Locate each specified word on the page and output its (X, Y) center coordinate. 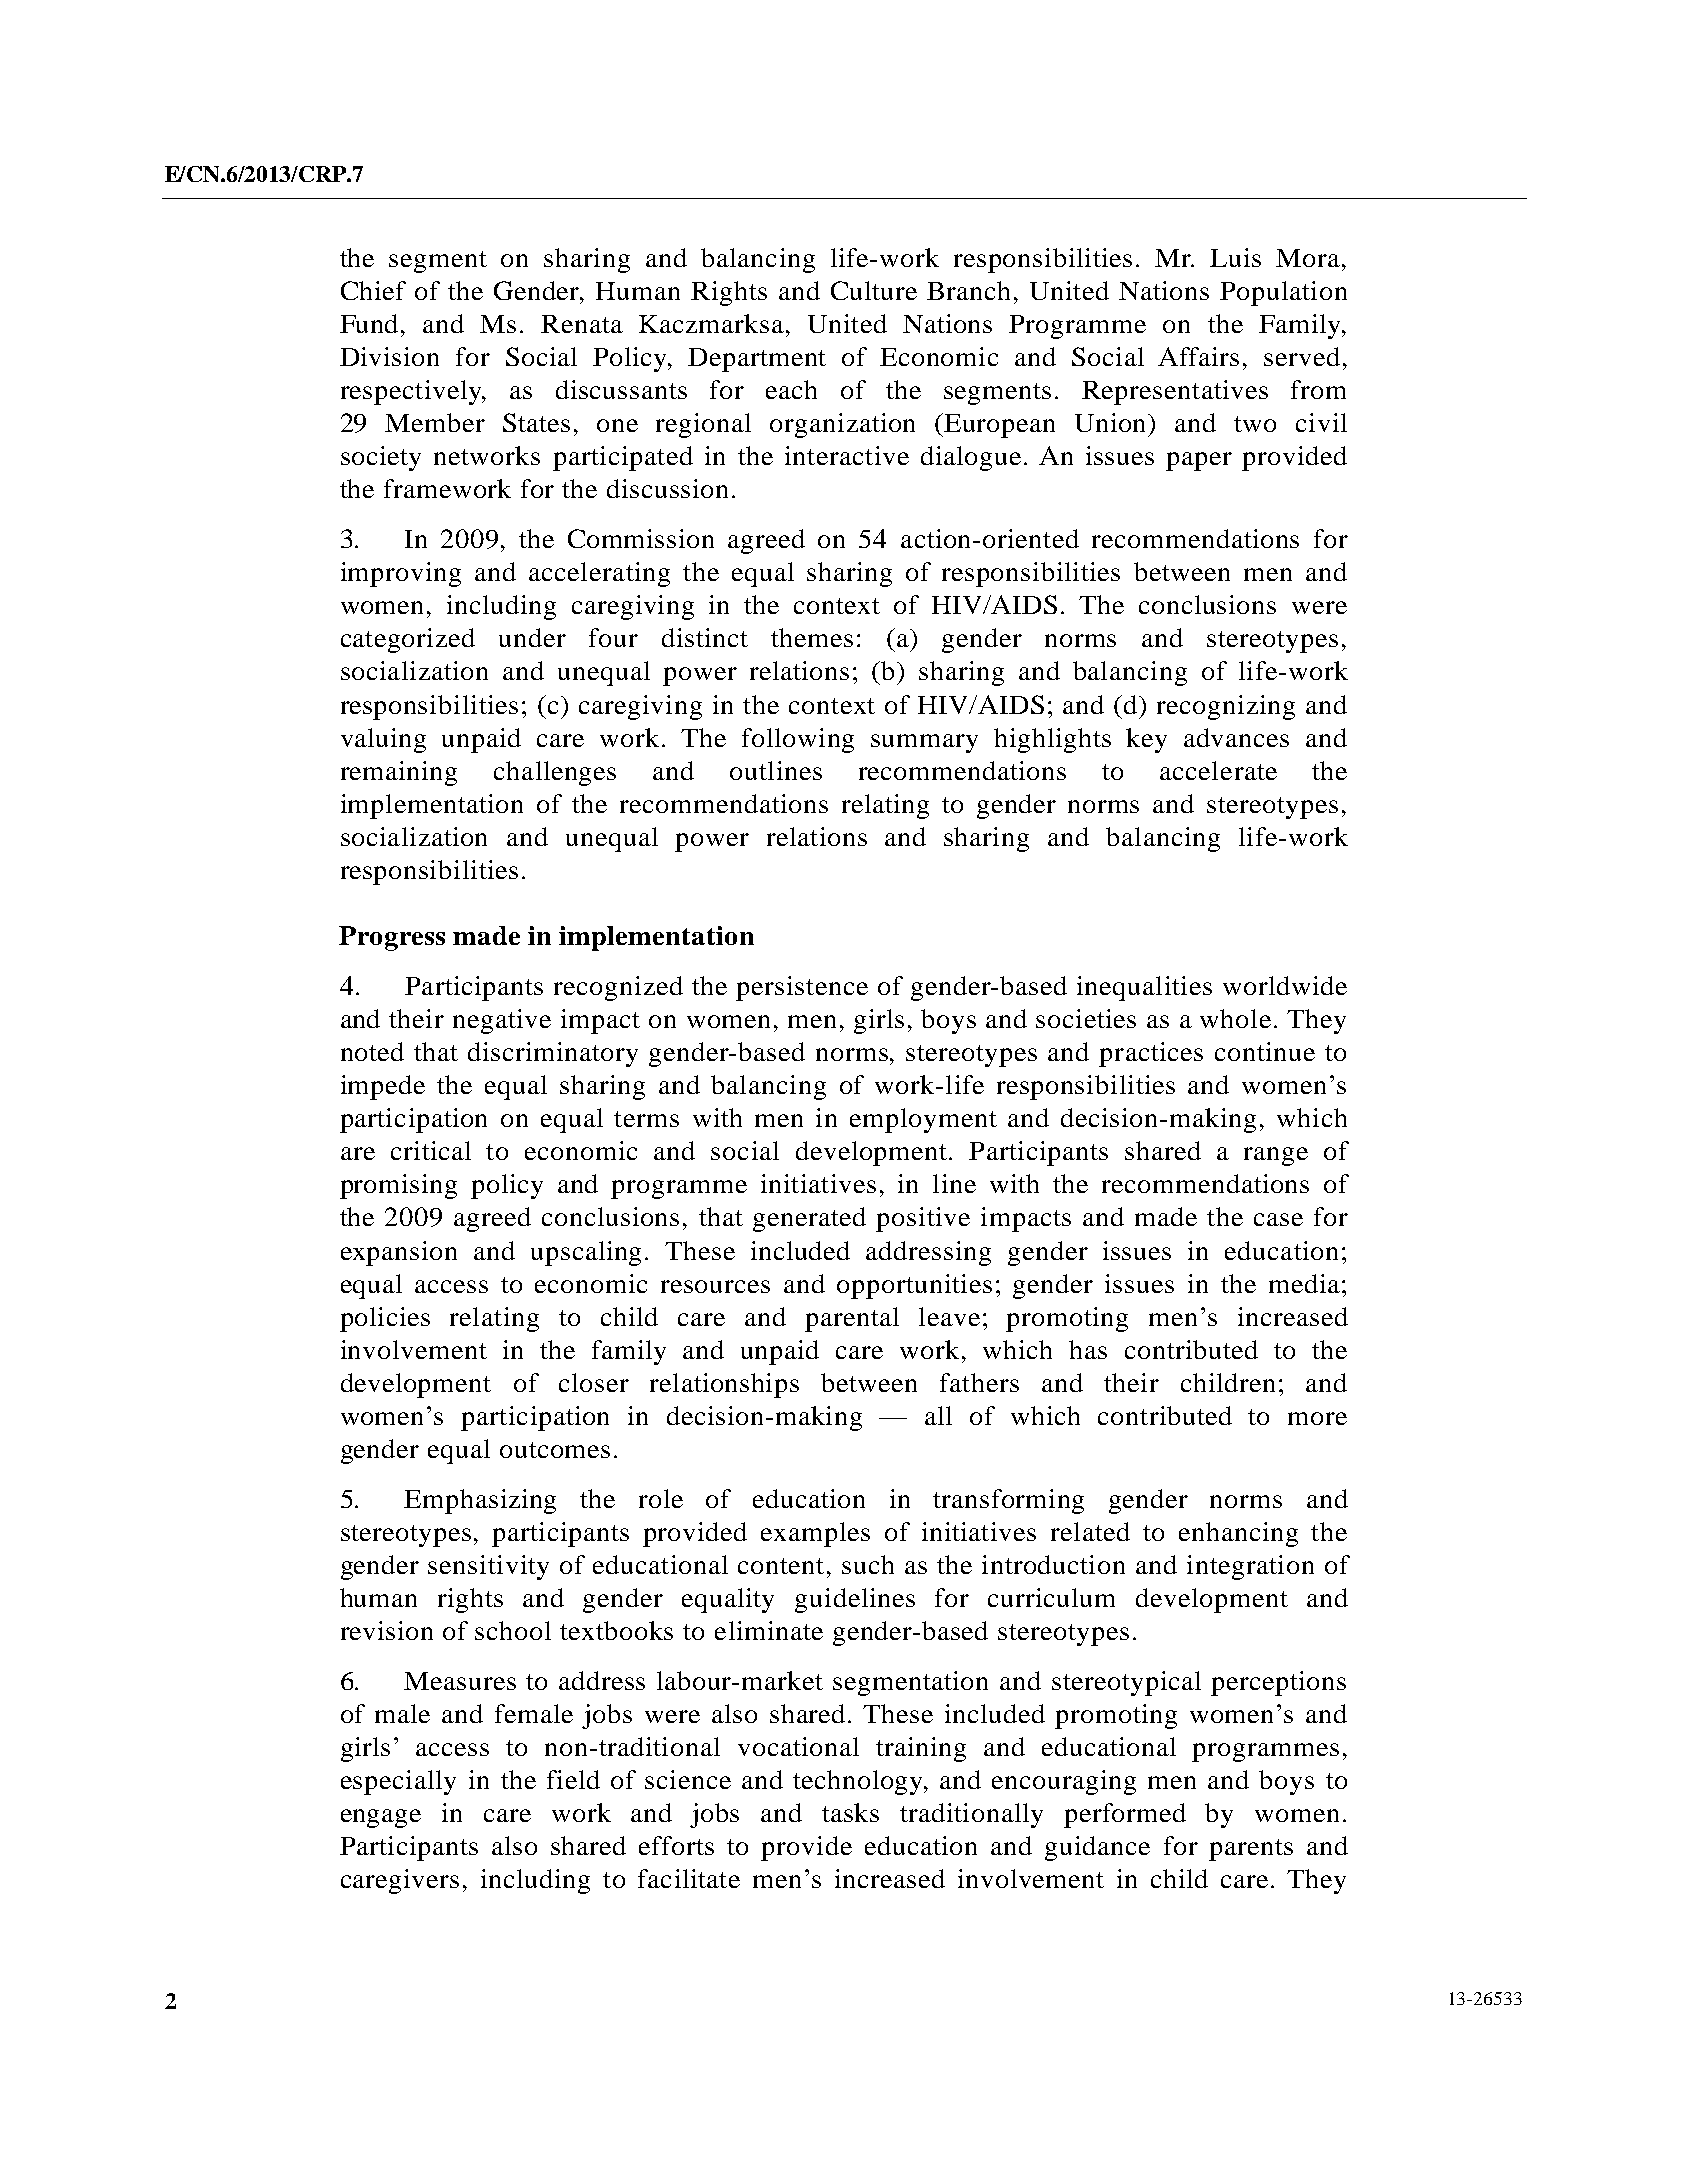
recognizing (1226, 707)
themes (812, 637)
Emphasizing (480, 1501)
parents (1251, 1850)
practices (1151, 1054)
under (532, 637)
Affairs (1198, 356)
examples (815, 1534)
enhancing (1238, 1534)
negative (502, 1021)
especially (398, 1782)
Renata (582, 324)
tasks (850, 1812)
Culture (874, 290)
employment (923, 1120)
